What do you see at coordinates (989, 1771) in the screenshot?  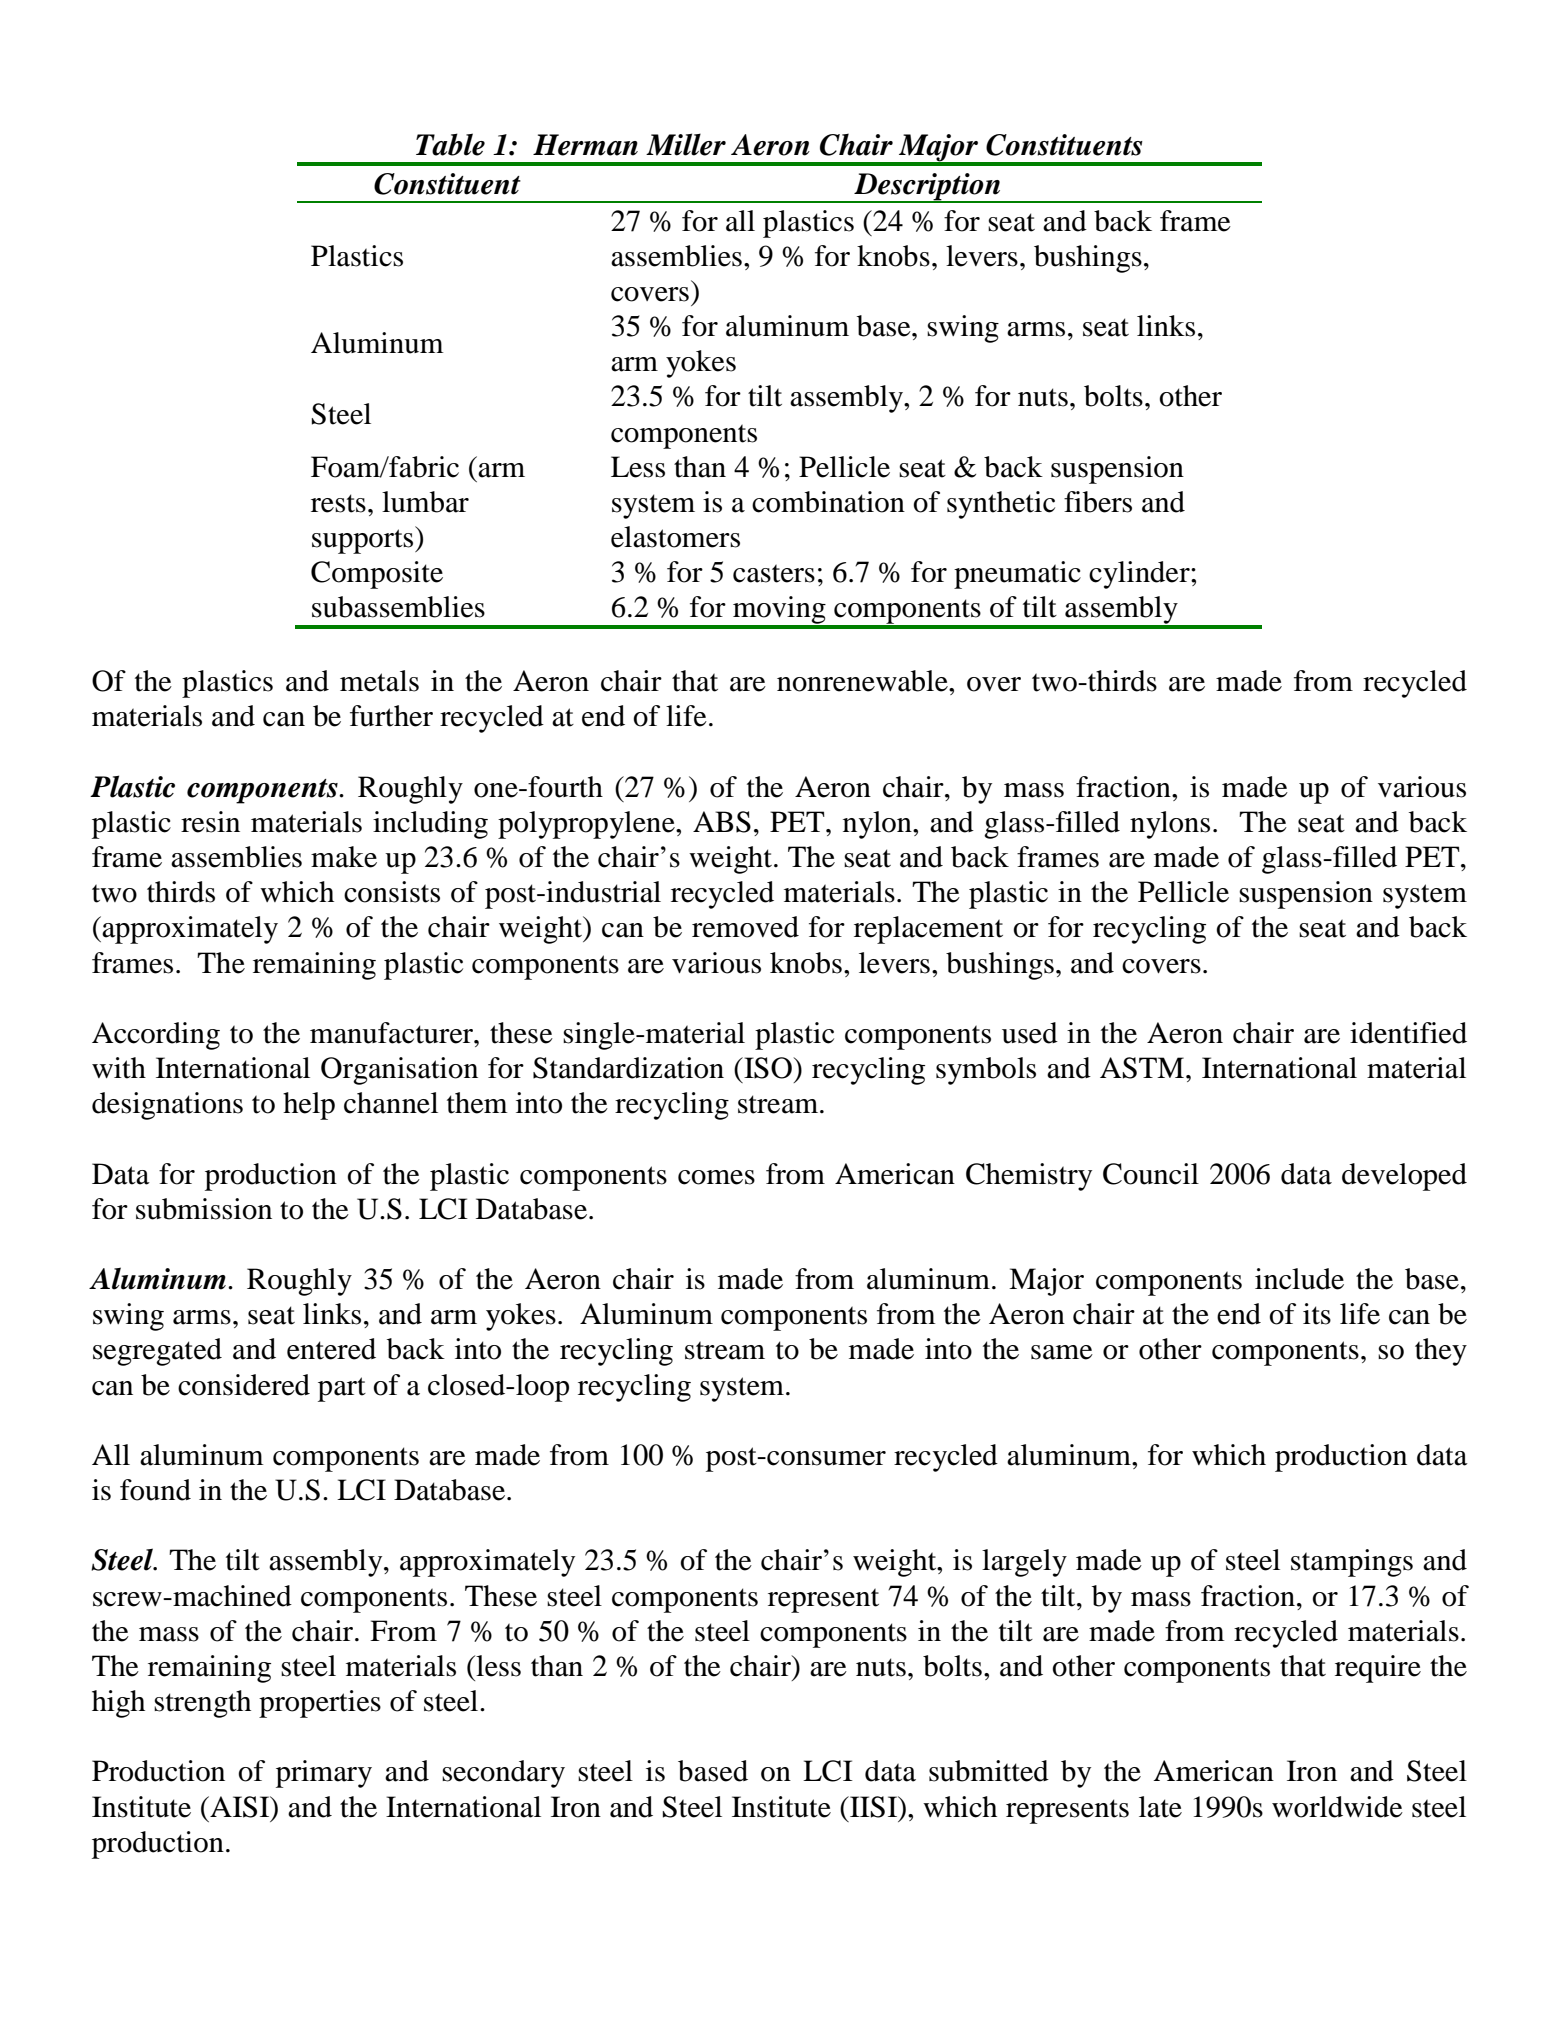 I see `submitted` at bounding box center [989, 1771].
